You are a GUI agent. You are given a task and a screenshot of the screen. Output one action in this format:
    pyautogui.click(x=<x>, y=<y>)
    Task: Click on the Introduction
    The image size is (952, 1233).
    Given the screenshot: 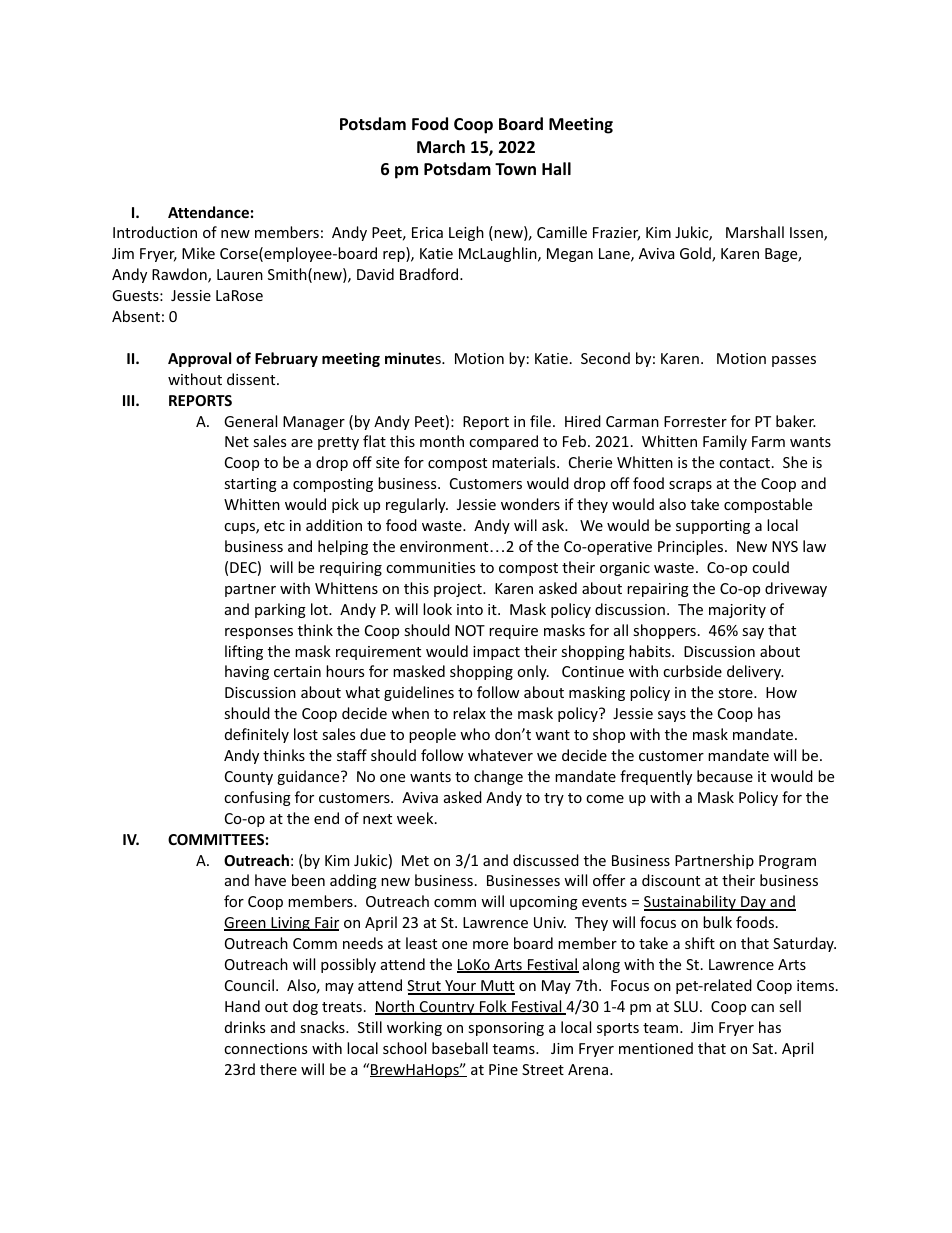 What is the action you would take?
    pyautogui.click(x=155, y=232)
